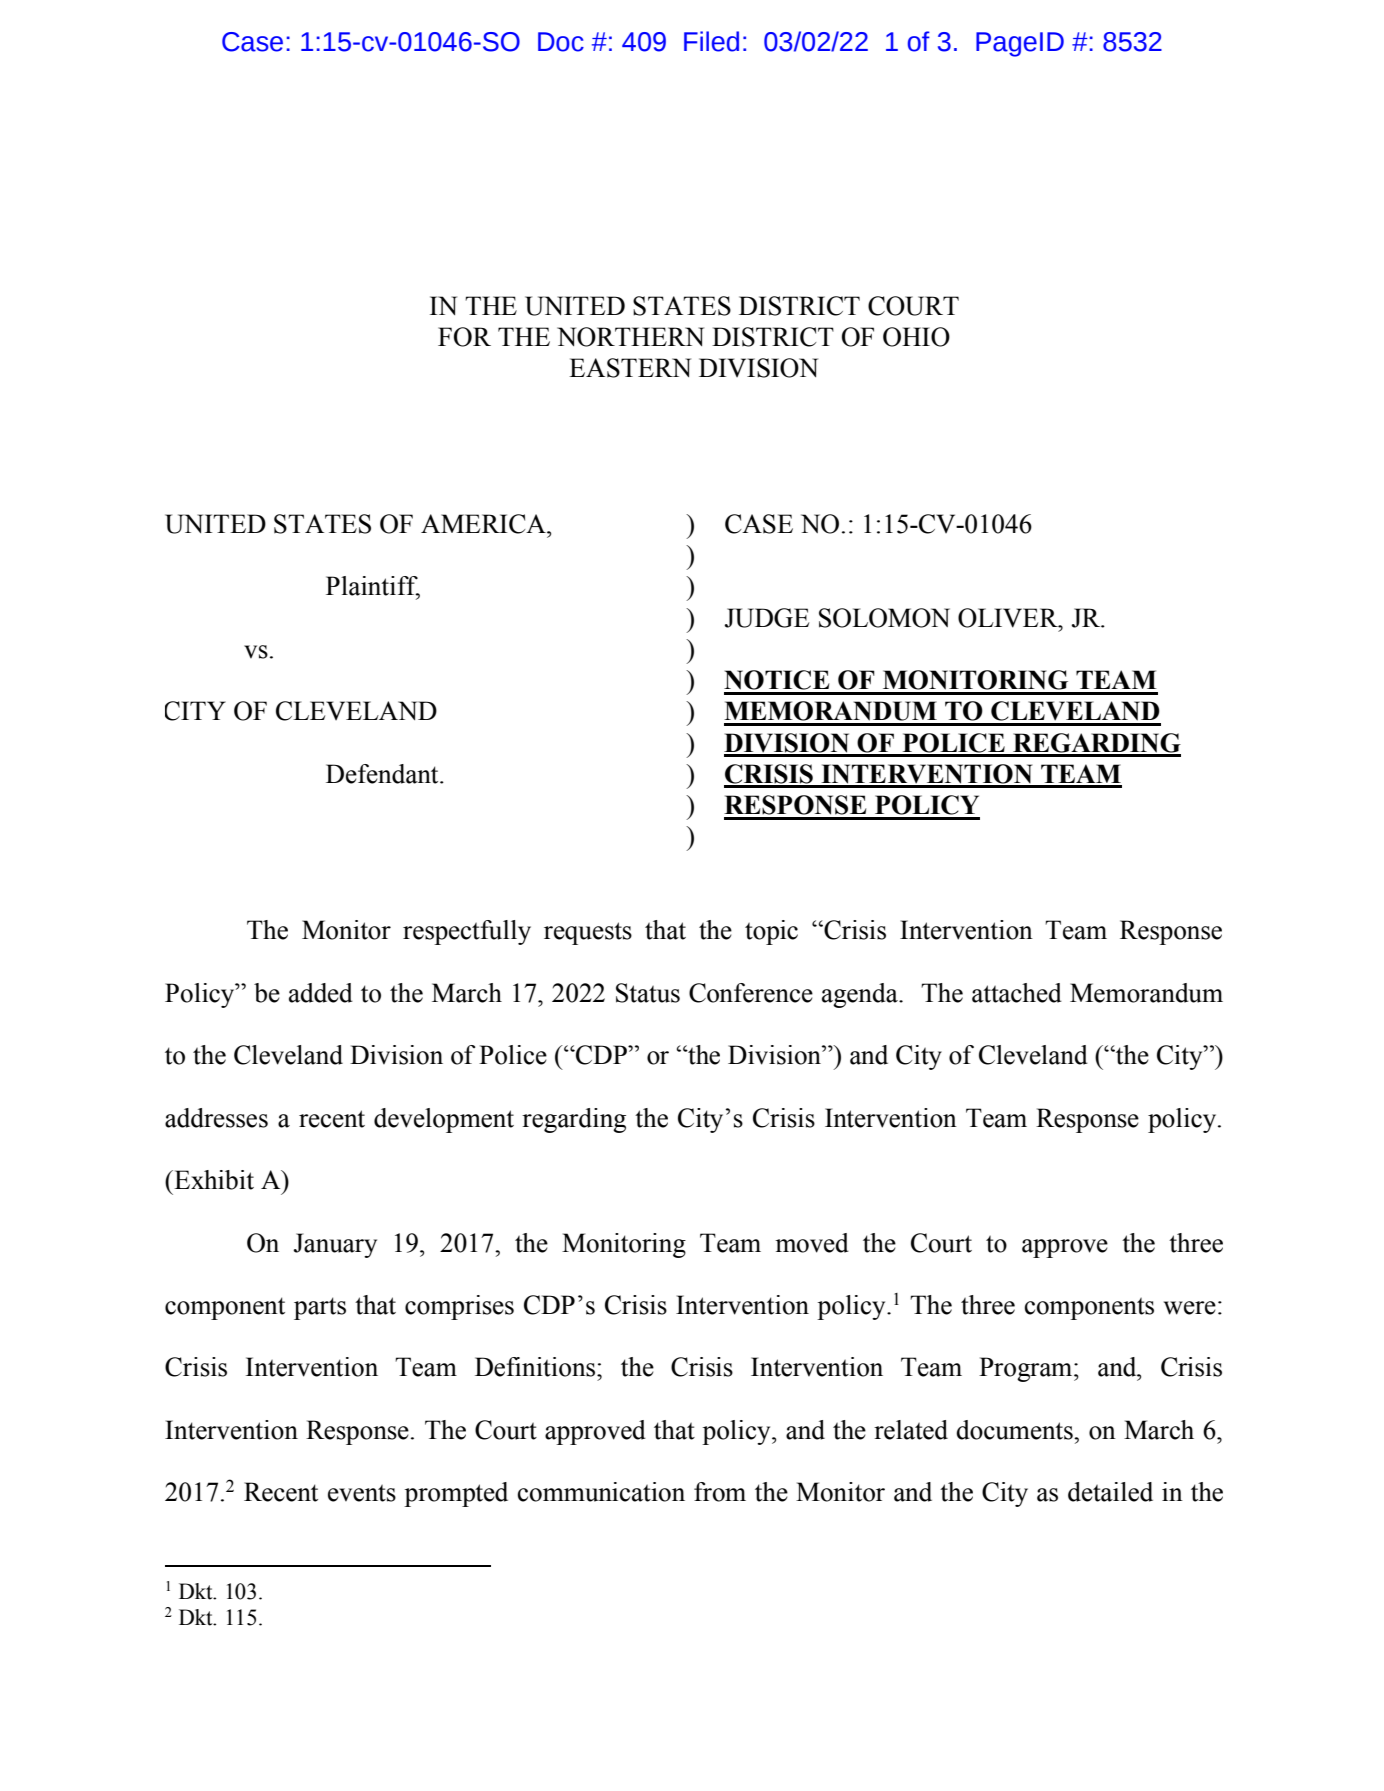 The image size is (1384, 1791). Describe the element at coordinates (1017, 993) in the screenshot. I see `attached` at that location.
